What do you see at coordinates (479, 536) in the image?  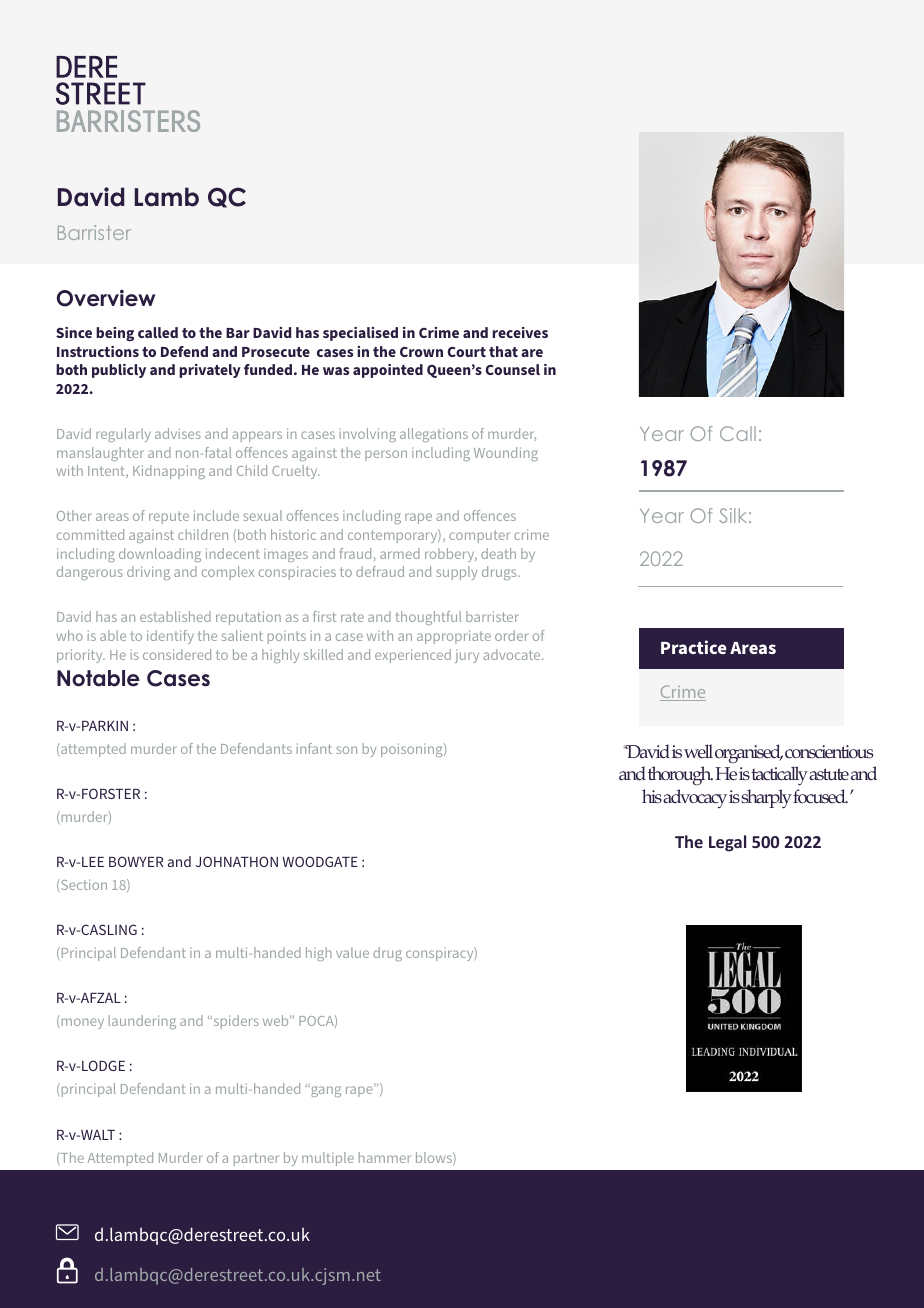 I see `computer` at bounding box center [479, 536].
